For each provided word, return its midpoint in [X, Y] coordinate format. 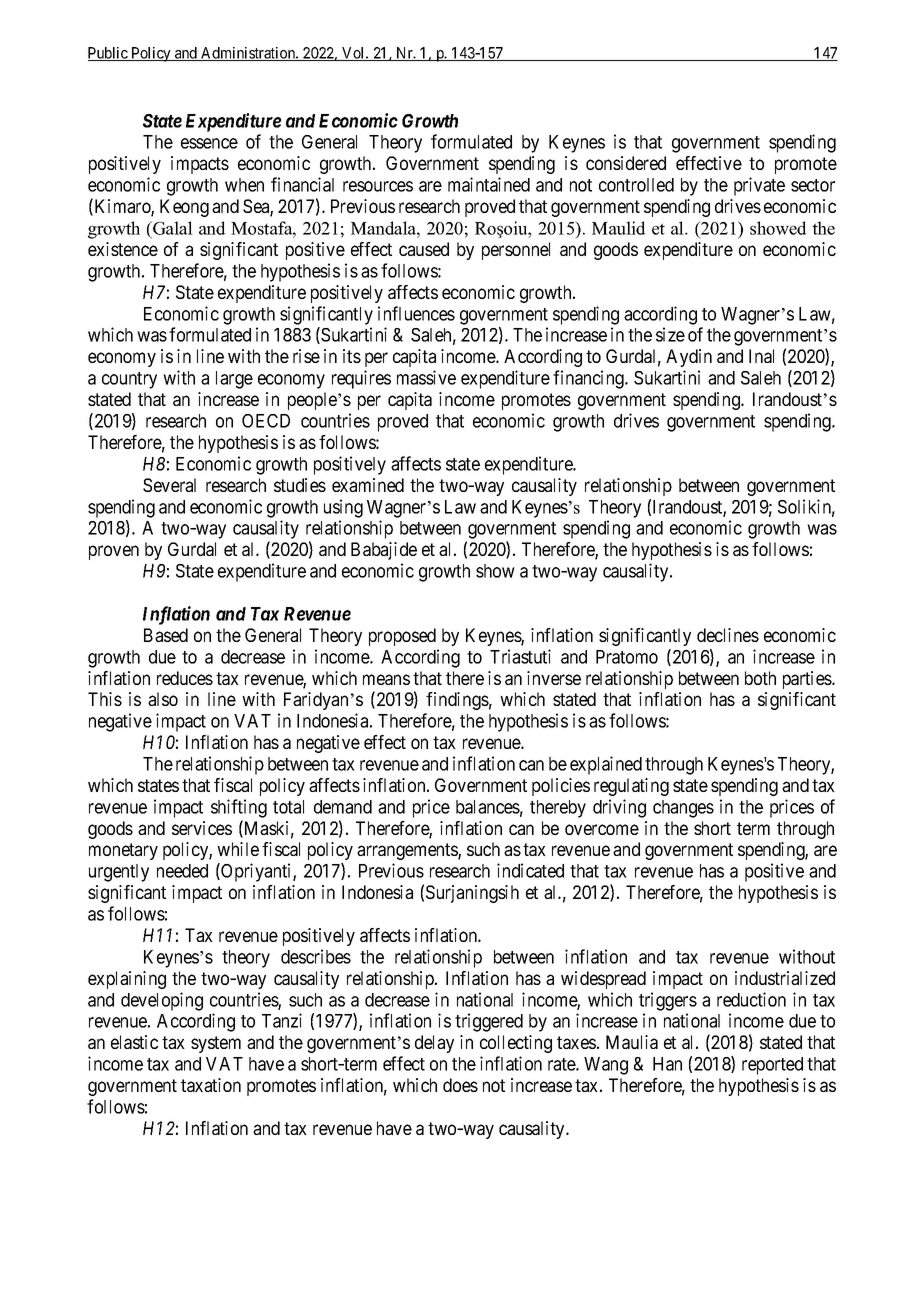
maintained [489, 184]
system [216, 1044]
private [759, 186]
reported [772, 1066]
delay [434, 1044]
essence [209, 143]
